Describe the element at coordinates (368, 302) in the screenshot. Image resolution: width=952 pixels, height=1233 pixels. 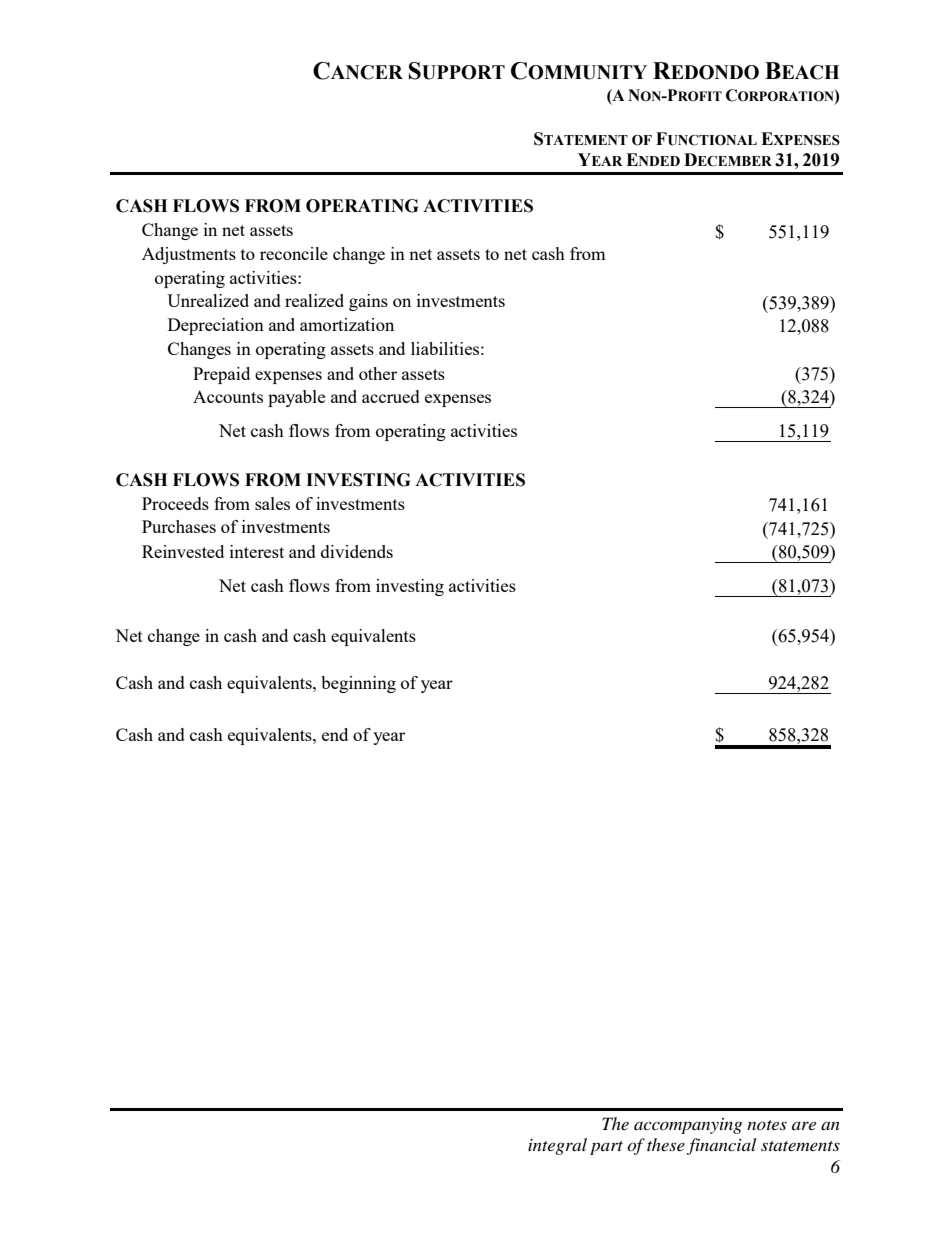
I see `gains` at that location.
